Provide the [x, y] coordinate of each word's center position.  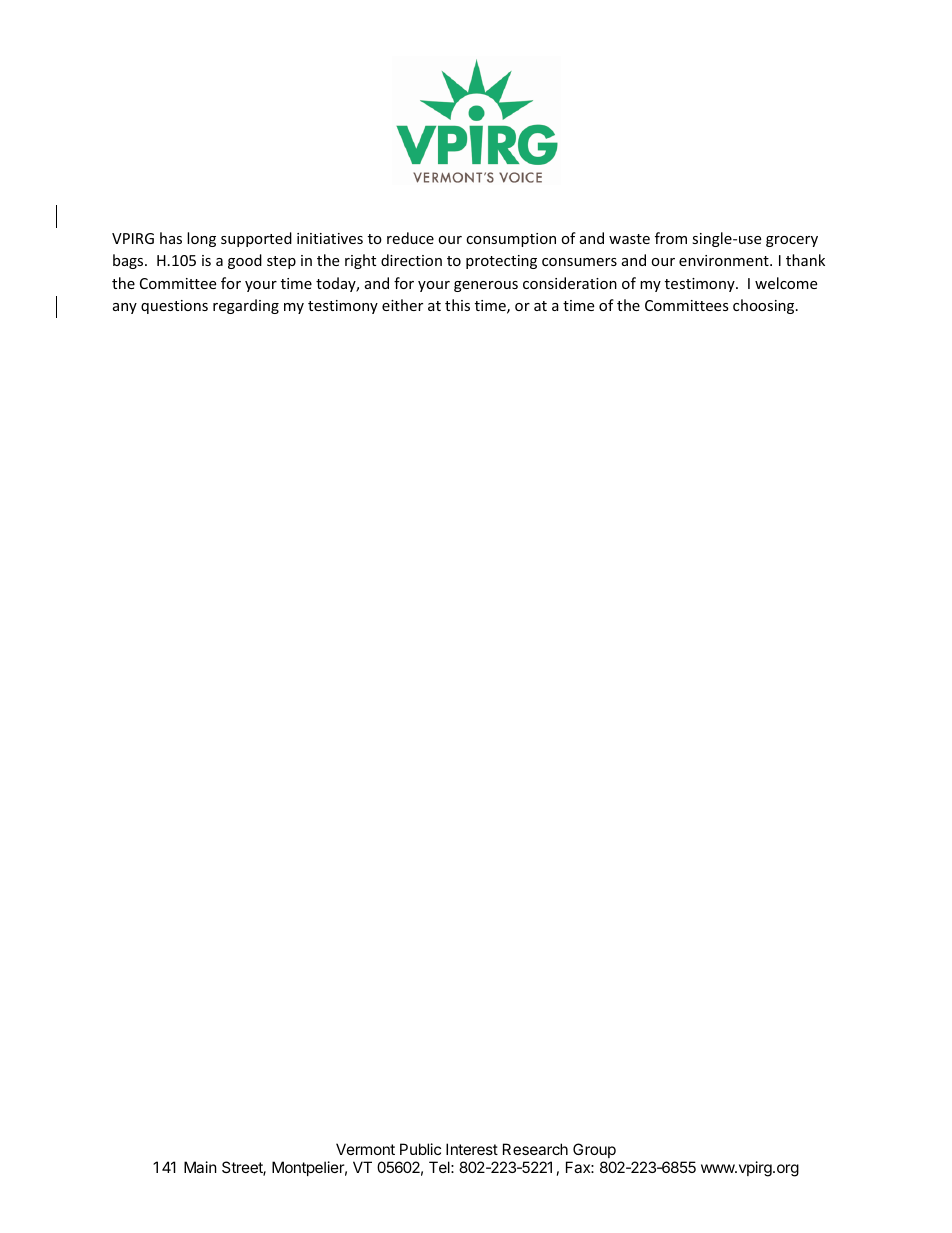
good [245, 261]
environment [725, 260]
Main [200, 1167]
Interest [472, 1149]
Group [594, 1150]
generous [486, 286]
